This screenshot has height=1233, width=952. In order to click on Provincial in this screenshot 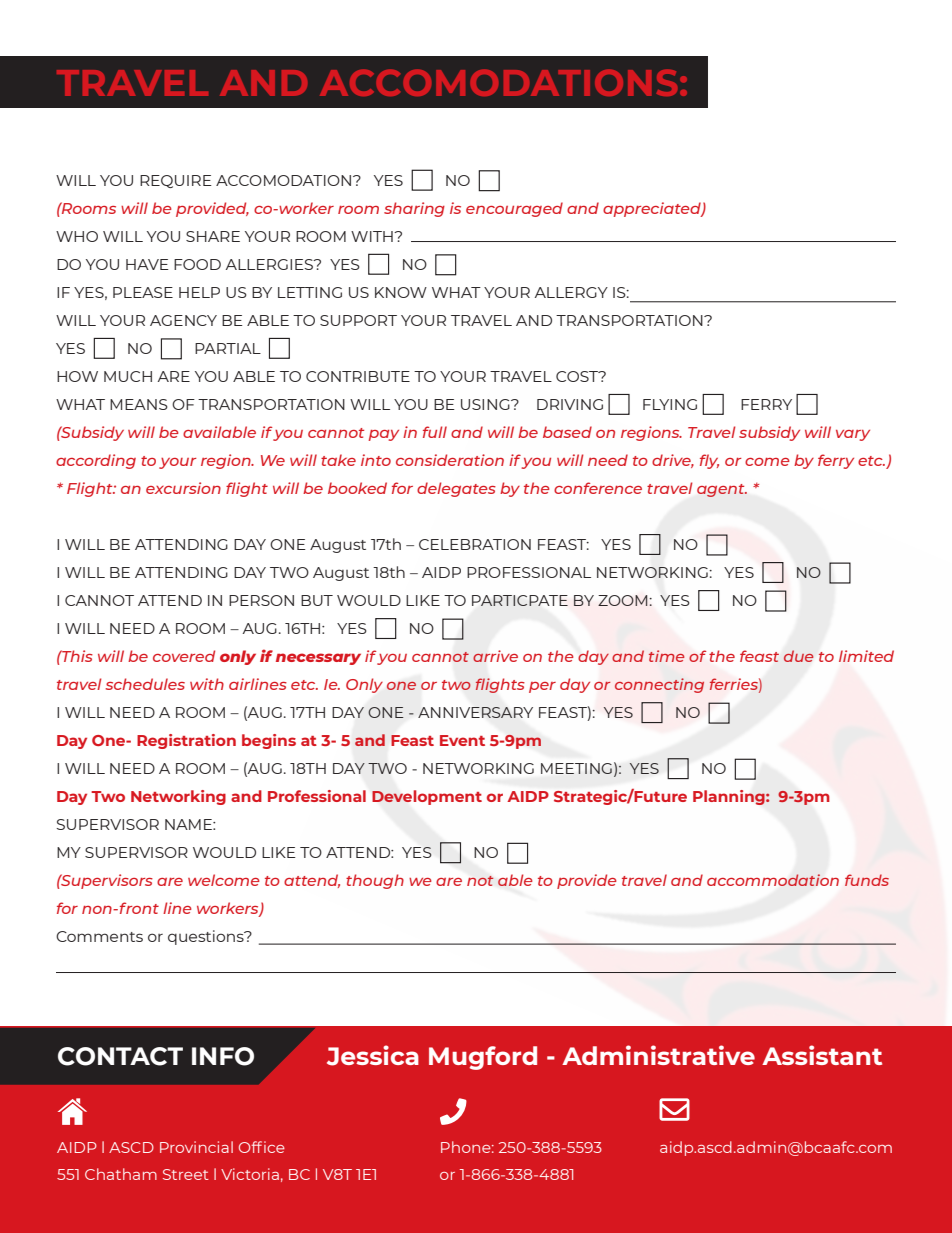, I will do `click(196, 1147)`.
